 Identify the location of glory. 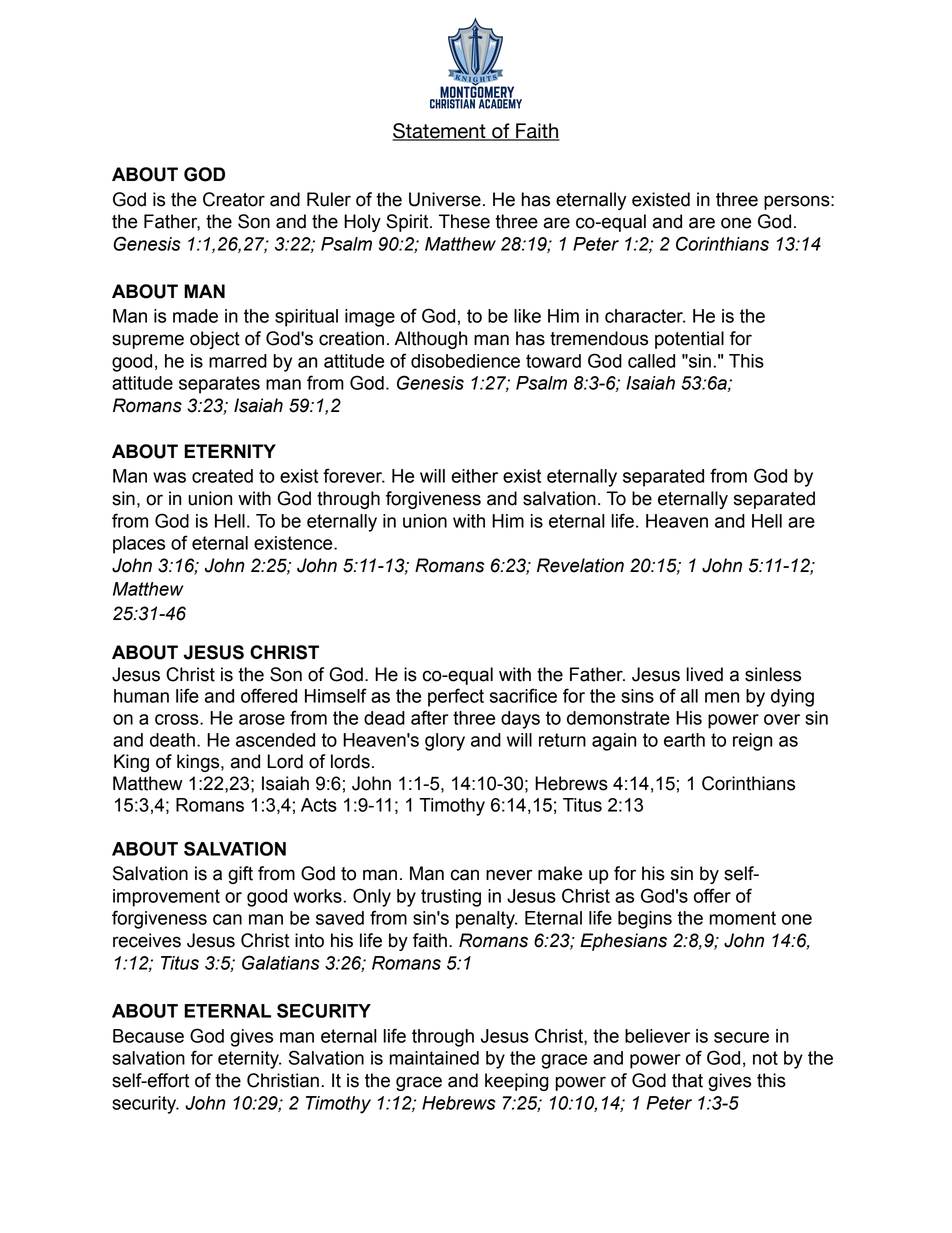
(445, 742).
